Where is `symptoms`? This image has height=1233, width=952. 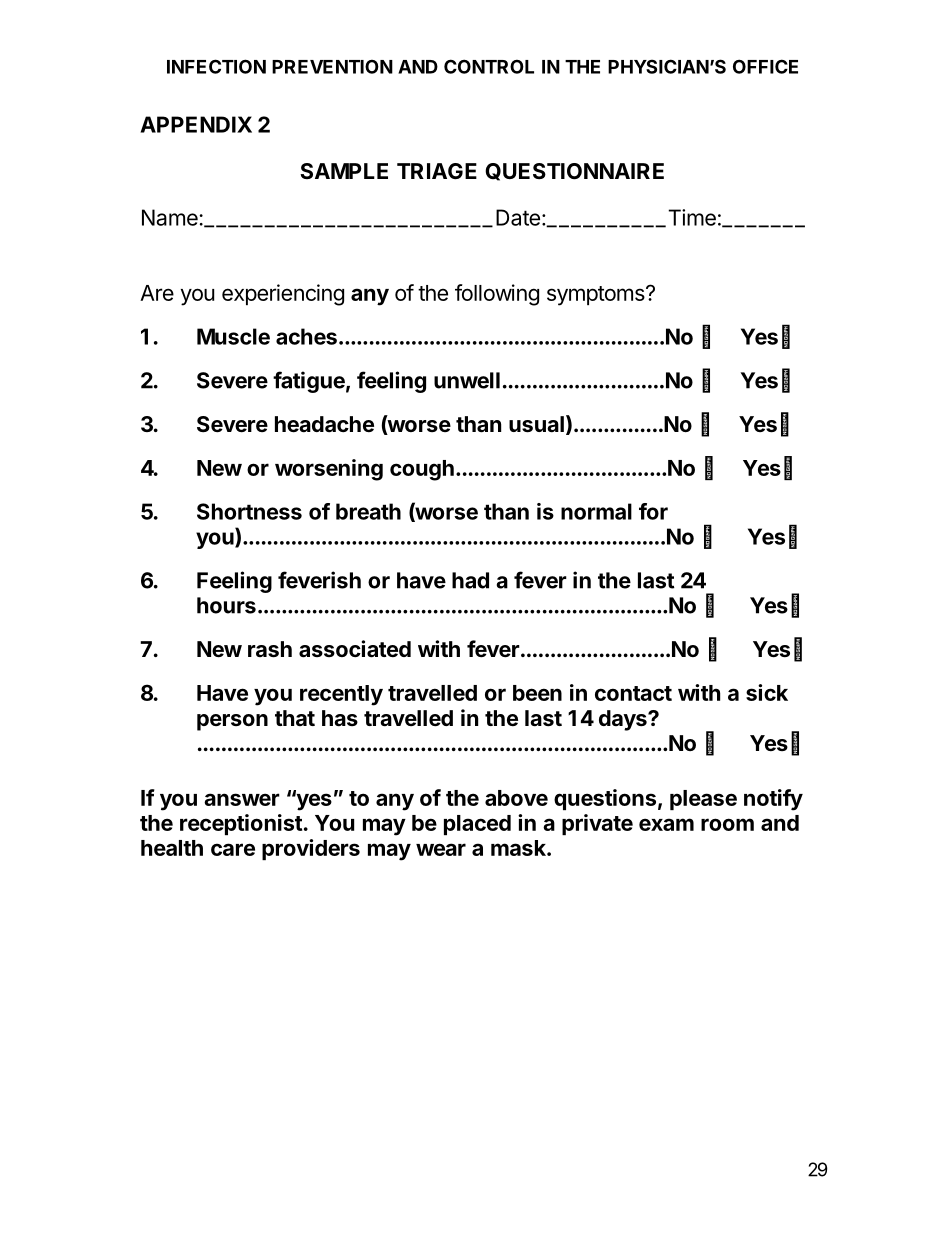
symptoms is located at coordinates (597, 296).
